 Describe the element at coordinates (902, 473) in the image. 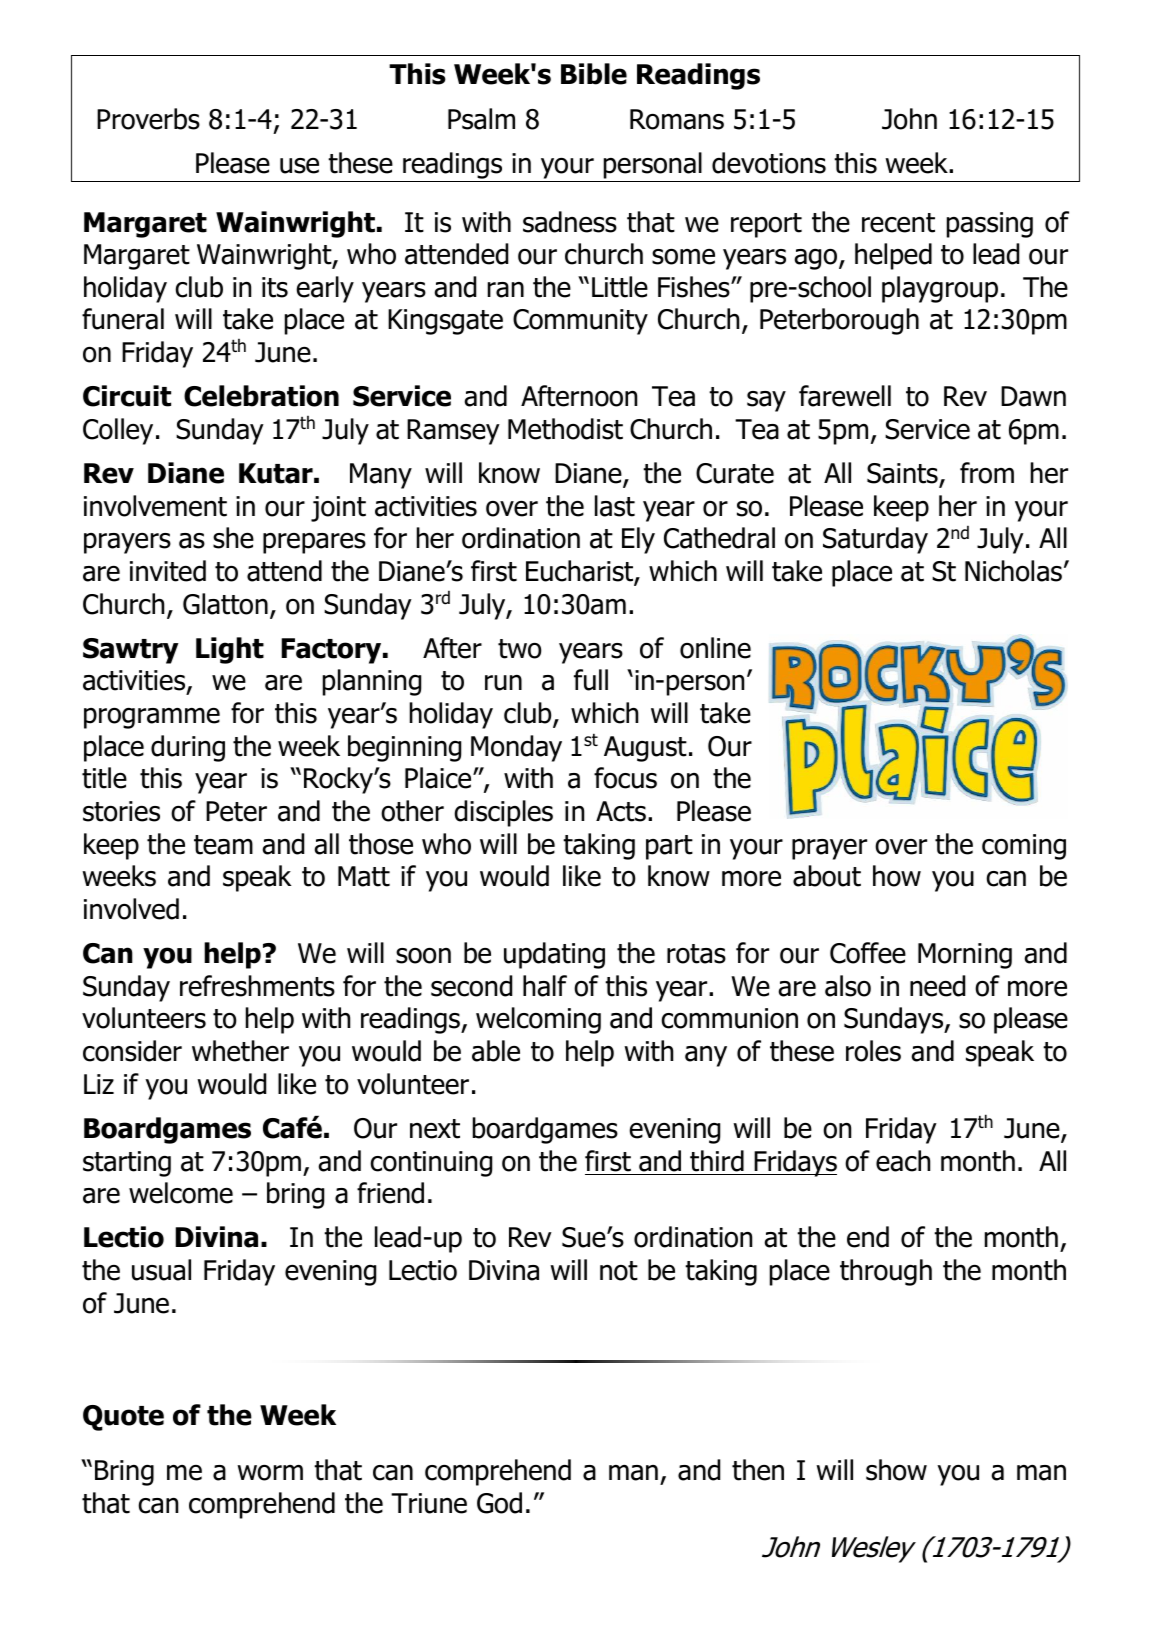

I see `Saints` at that location.
